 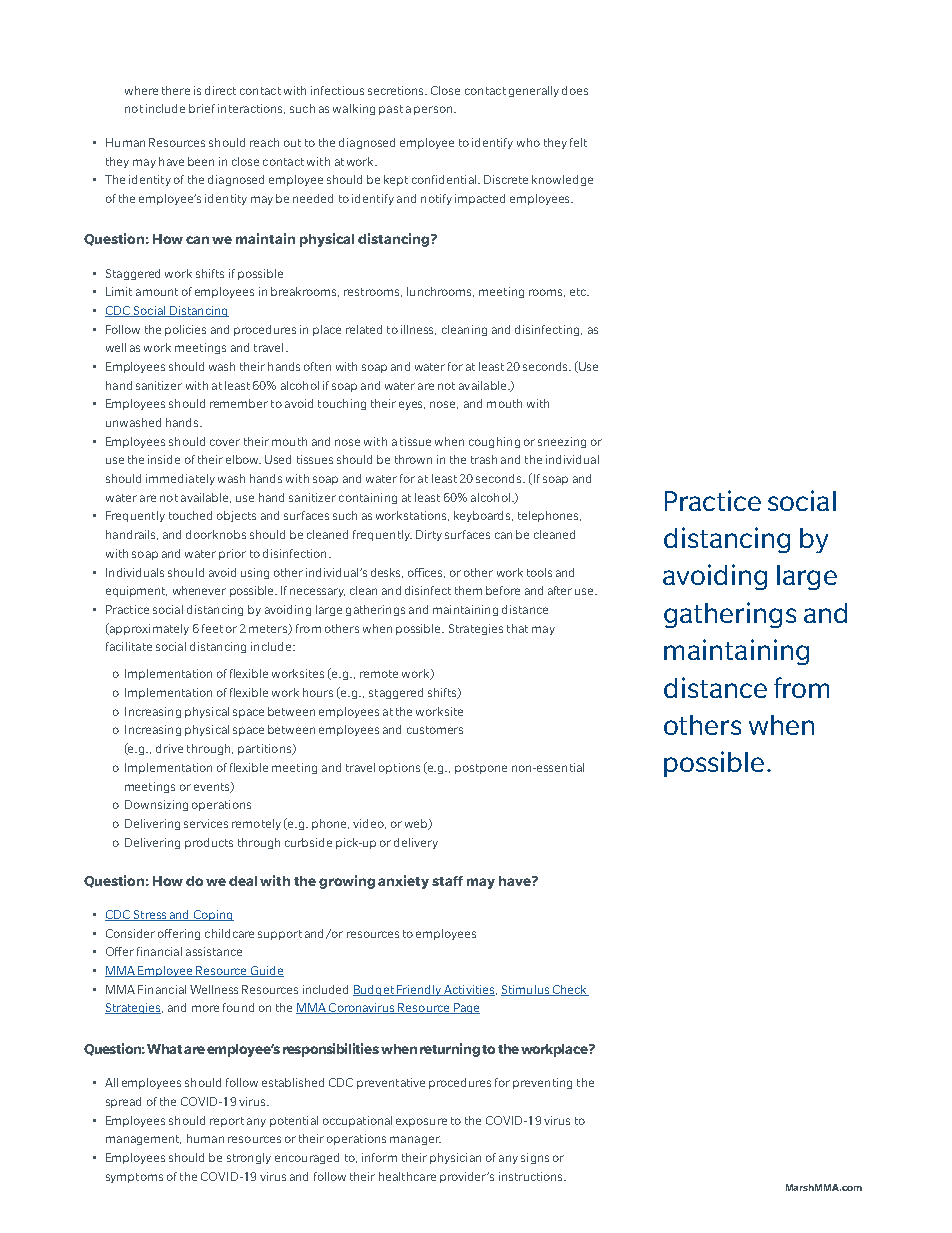 What do you see at coordinates (517, 628) in the page?
I see `that` at bounding box center [517, 628].
